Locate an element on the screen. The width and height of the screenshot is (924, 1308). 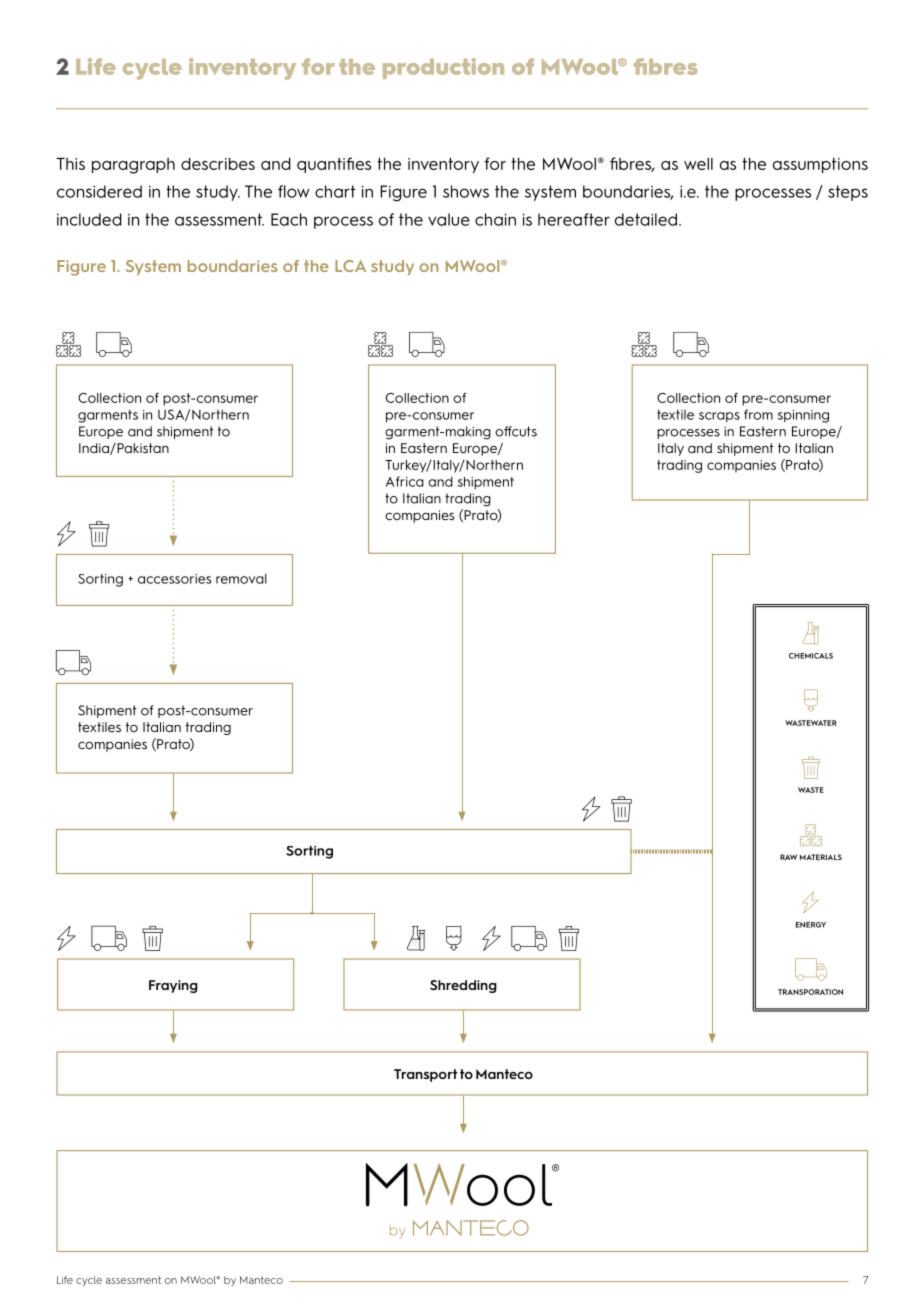
well is located at coordinates (698, 164).
